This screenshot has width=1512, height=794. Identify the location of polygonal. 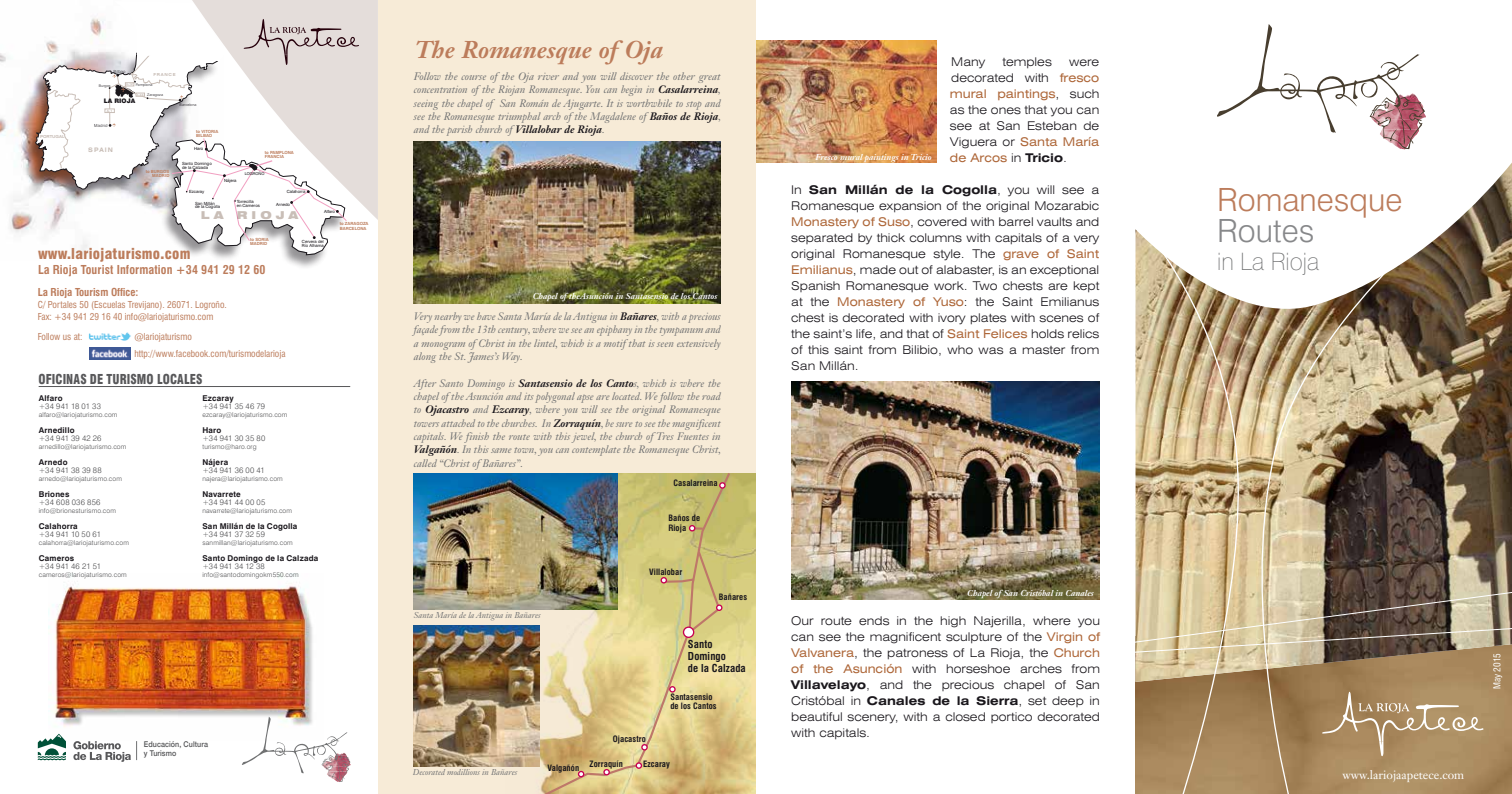
(555, 399).
